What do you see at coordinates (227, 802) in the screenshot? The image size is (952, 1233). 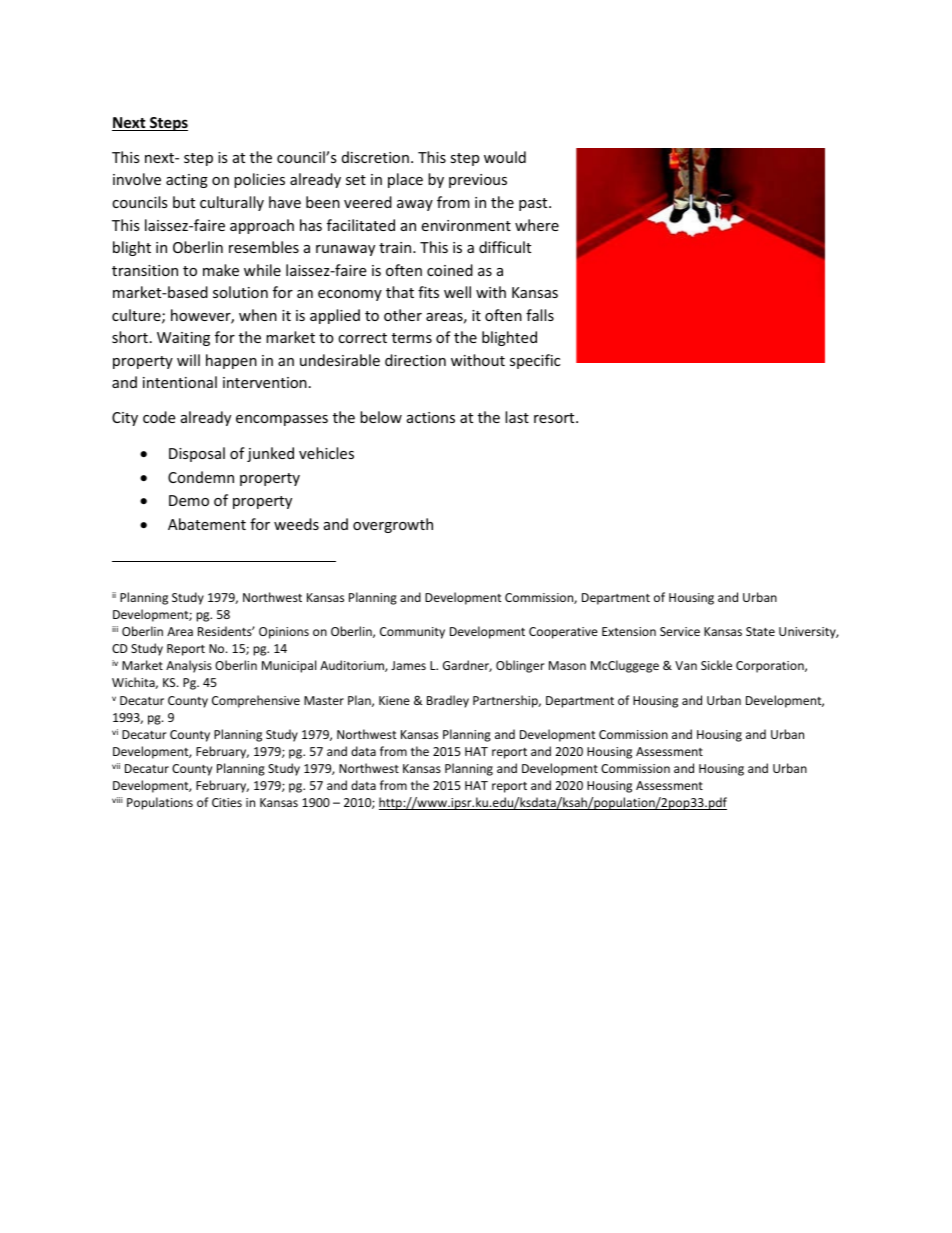 I see `Cities` at bounding box center [227, 802].
